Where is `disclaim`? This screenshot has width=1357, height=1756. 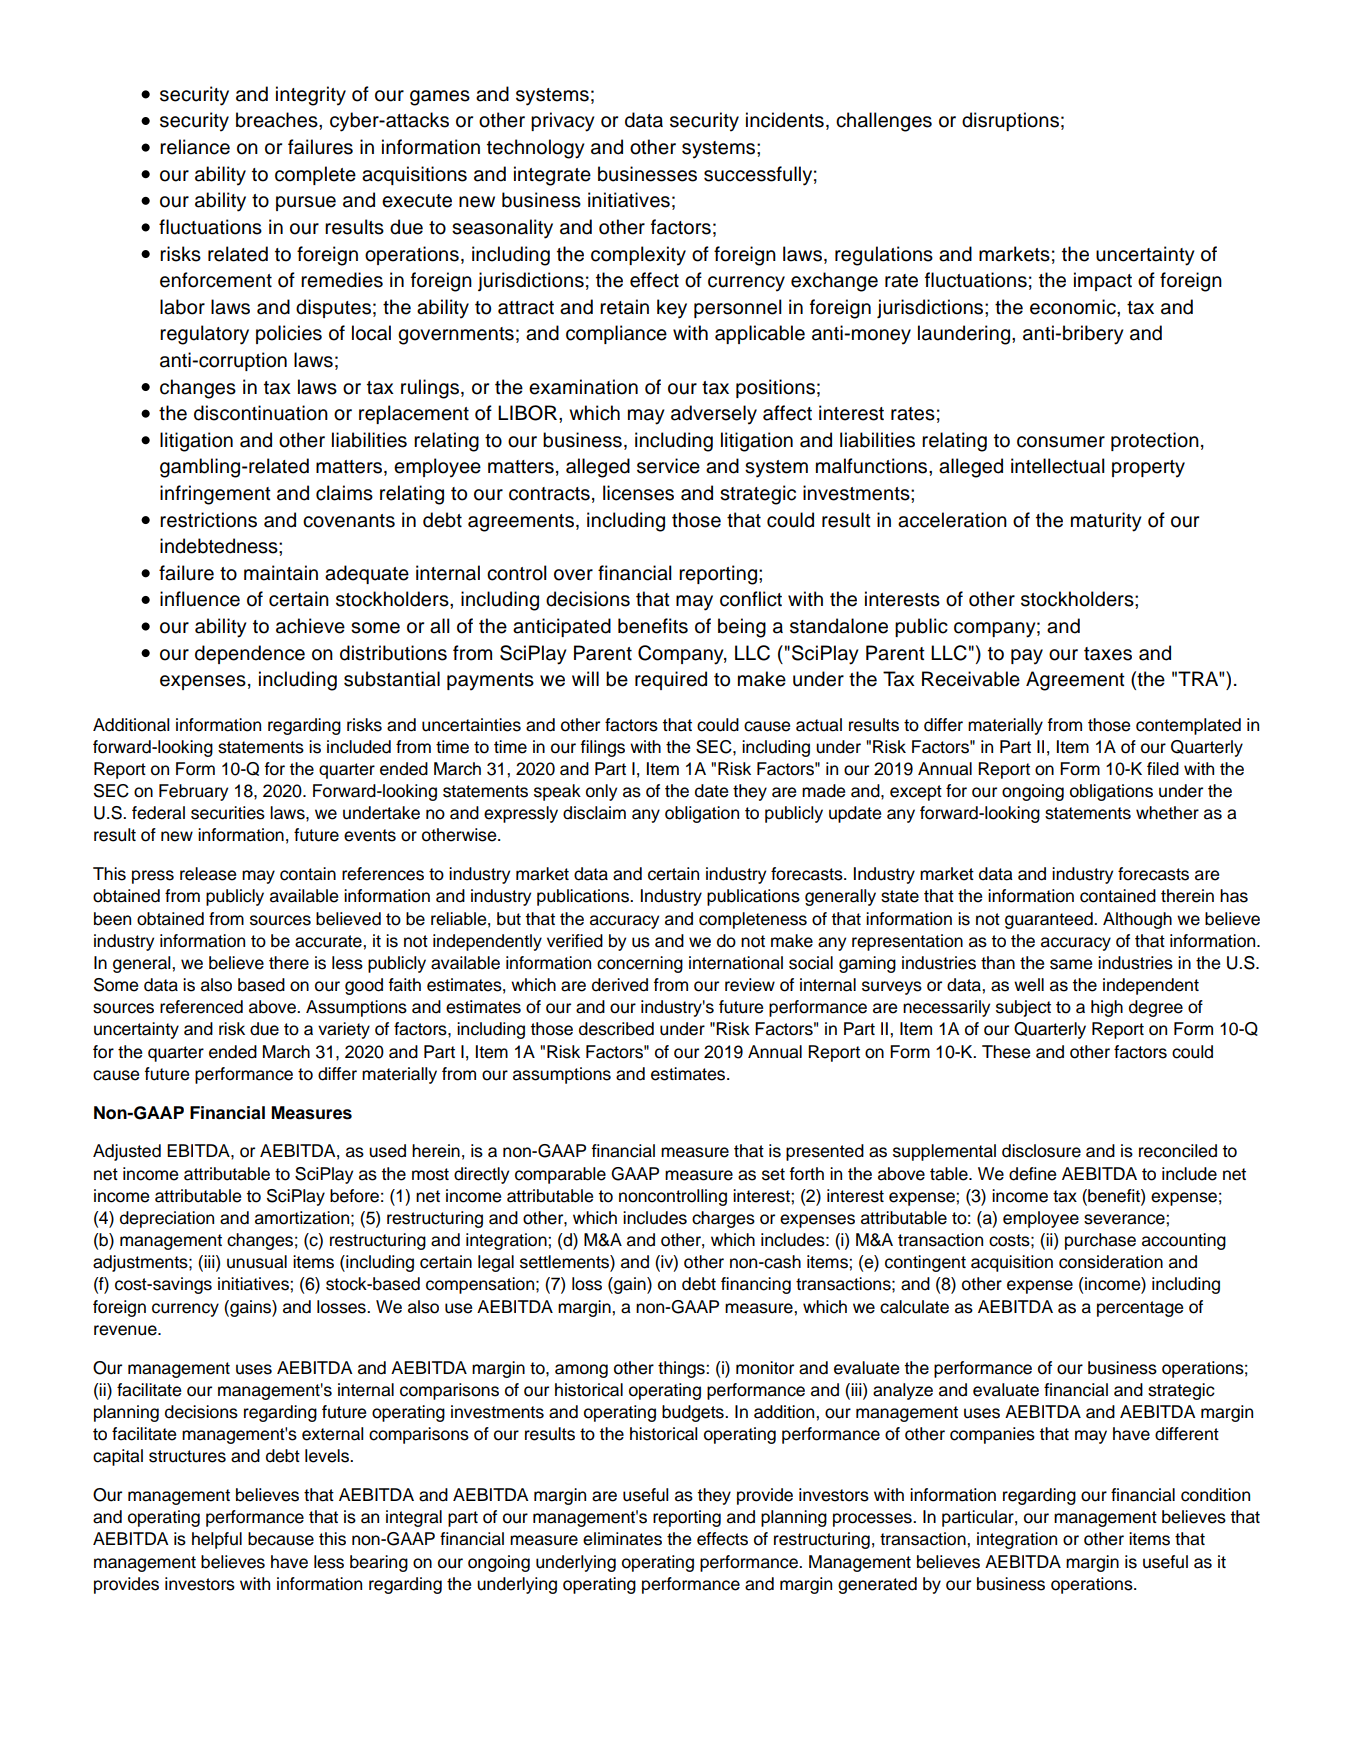 disclaim is located at coordinates (594, 813).
